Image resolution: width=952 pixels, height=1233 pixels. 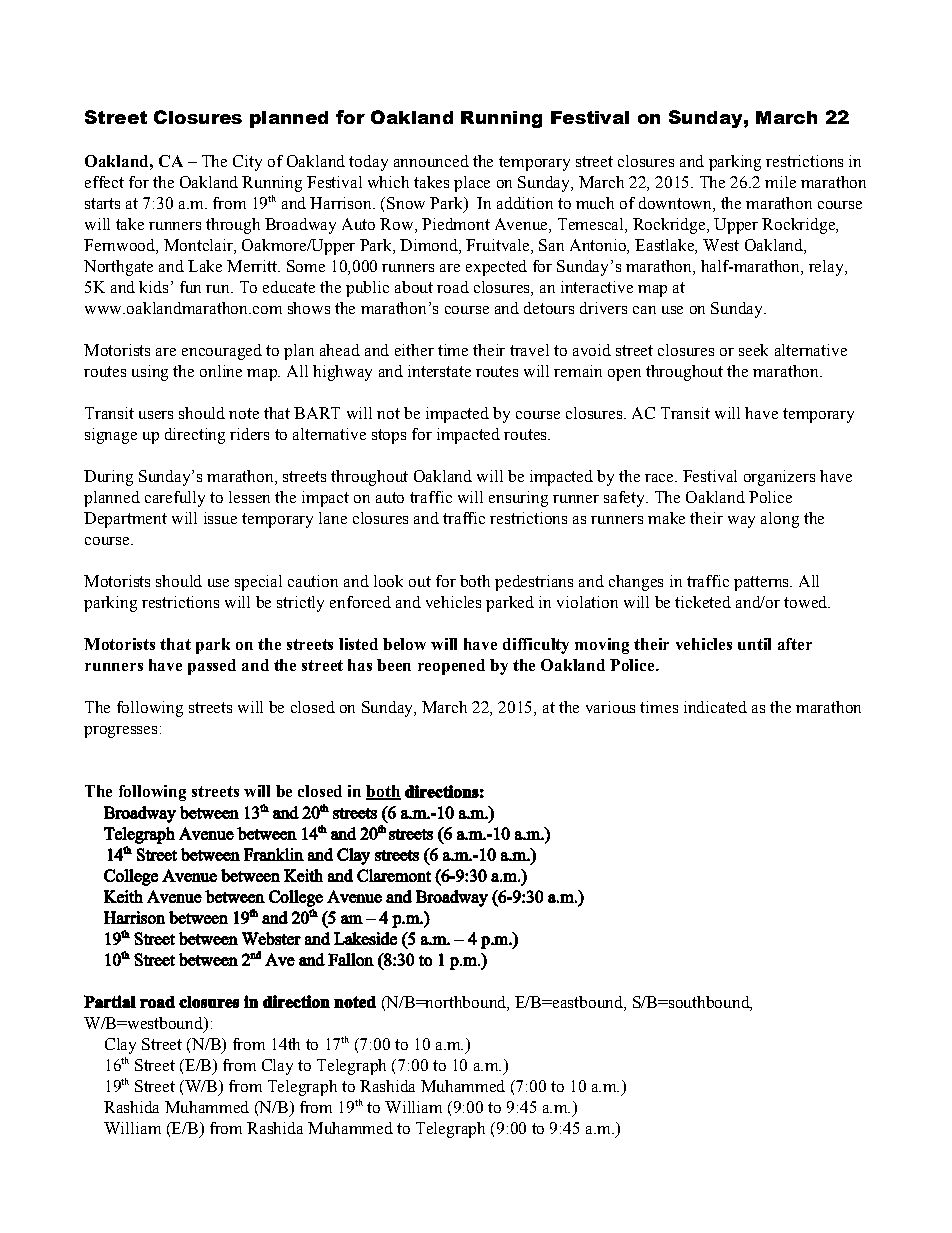 I want to click on indicated, so click(x=715, y=707).
